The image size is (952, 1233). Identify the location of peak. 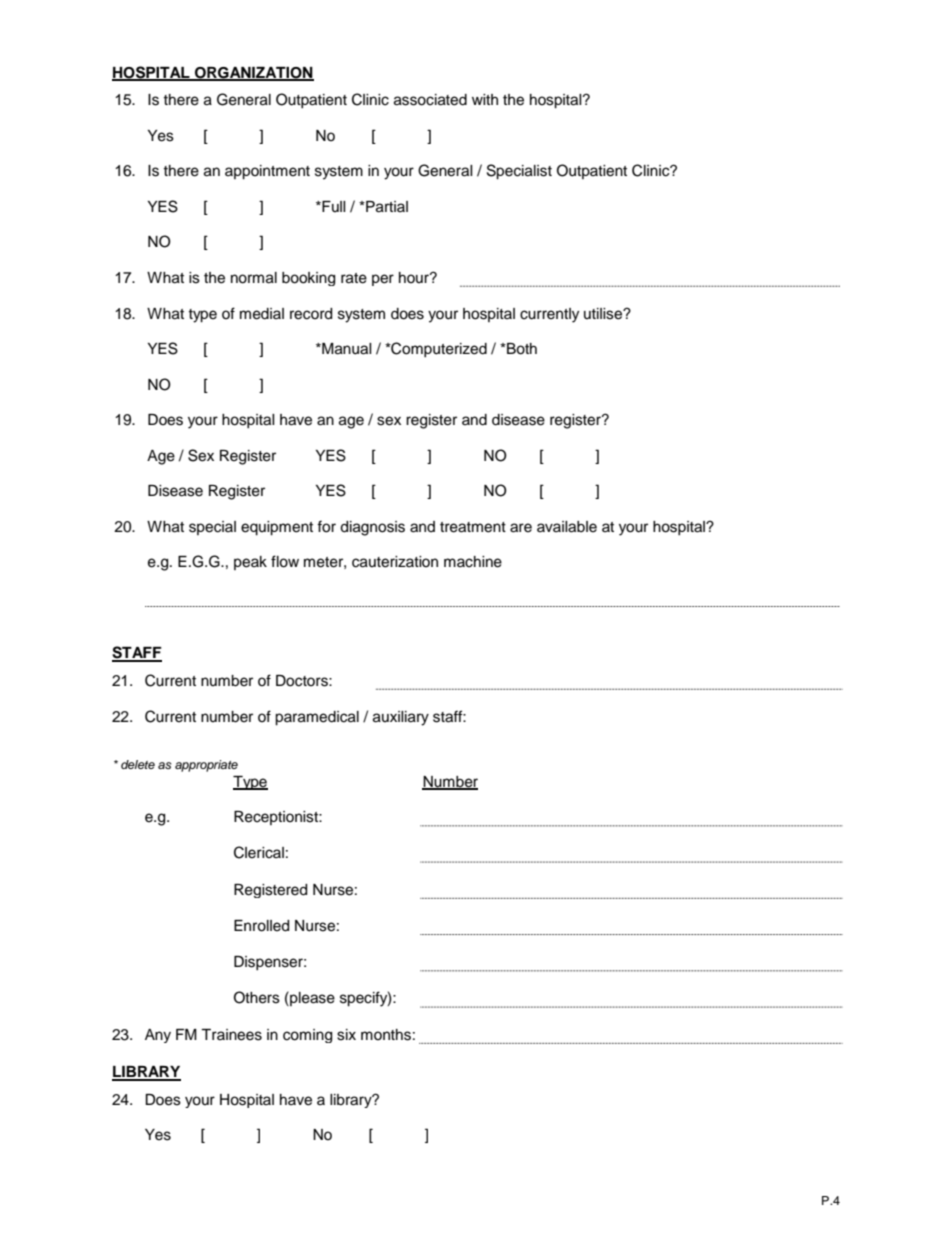
(250, 563).
